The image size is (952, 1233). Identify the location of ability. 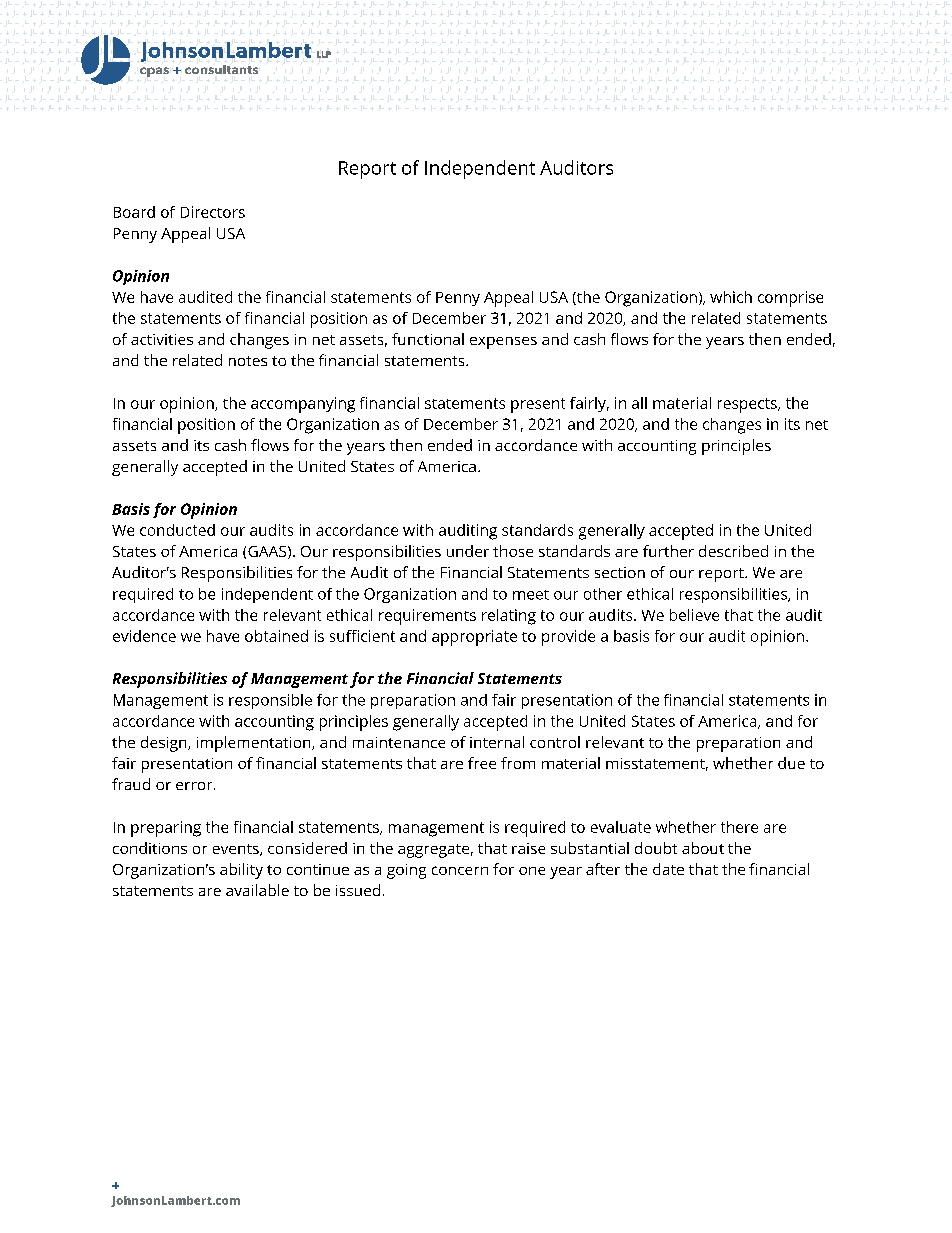
(241, 871).
